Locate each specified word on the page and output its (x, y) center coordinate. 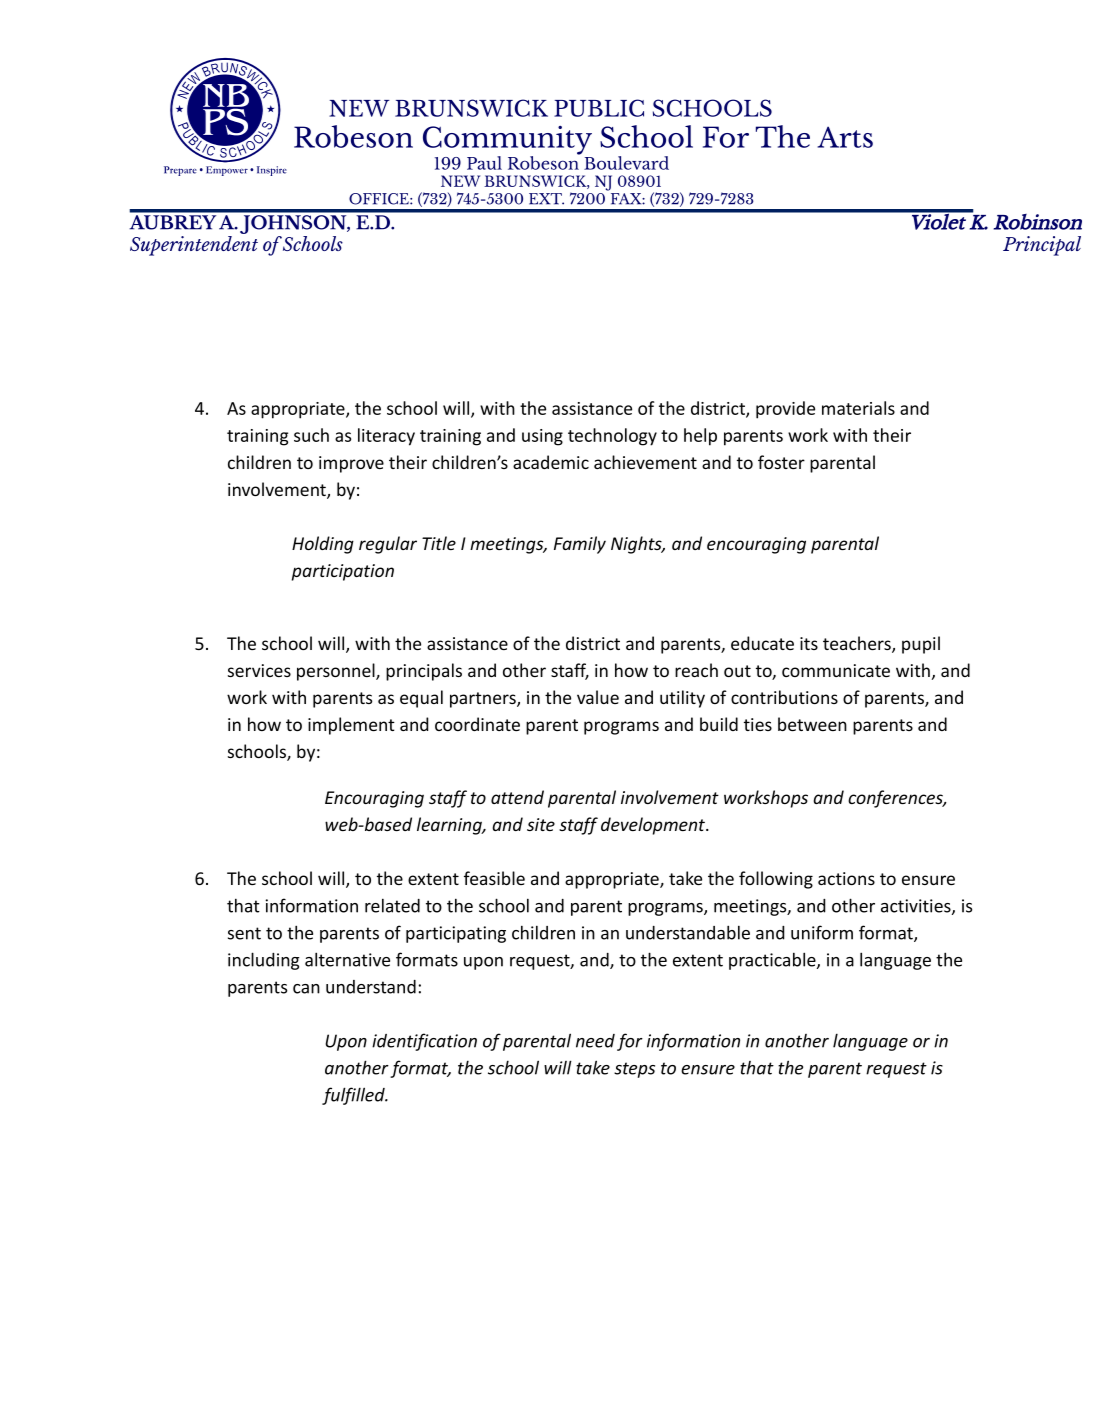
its (809, 643)
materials (858, 408)
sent (244, 933)
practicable (773, 961)
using (542, 437)
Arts (845, 137)
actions (846, 878)
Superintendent (194, 244)
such (311, 435)
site (541, 824)
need (595, 1041)
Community (507, 141)
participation (343, 572)
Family (580, 545)
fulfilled (354, 1096)
